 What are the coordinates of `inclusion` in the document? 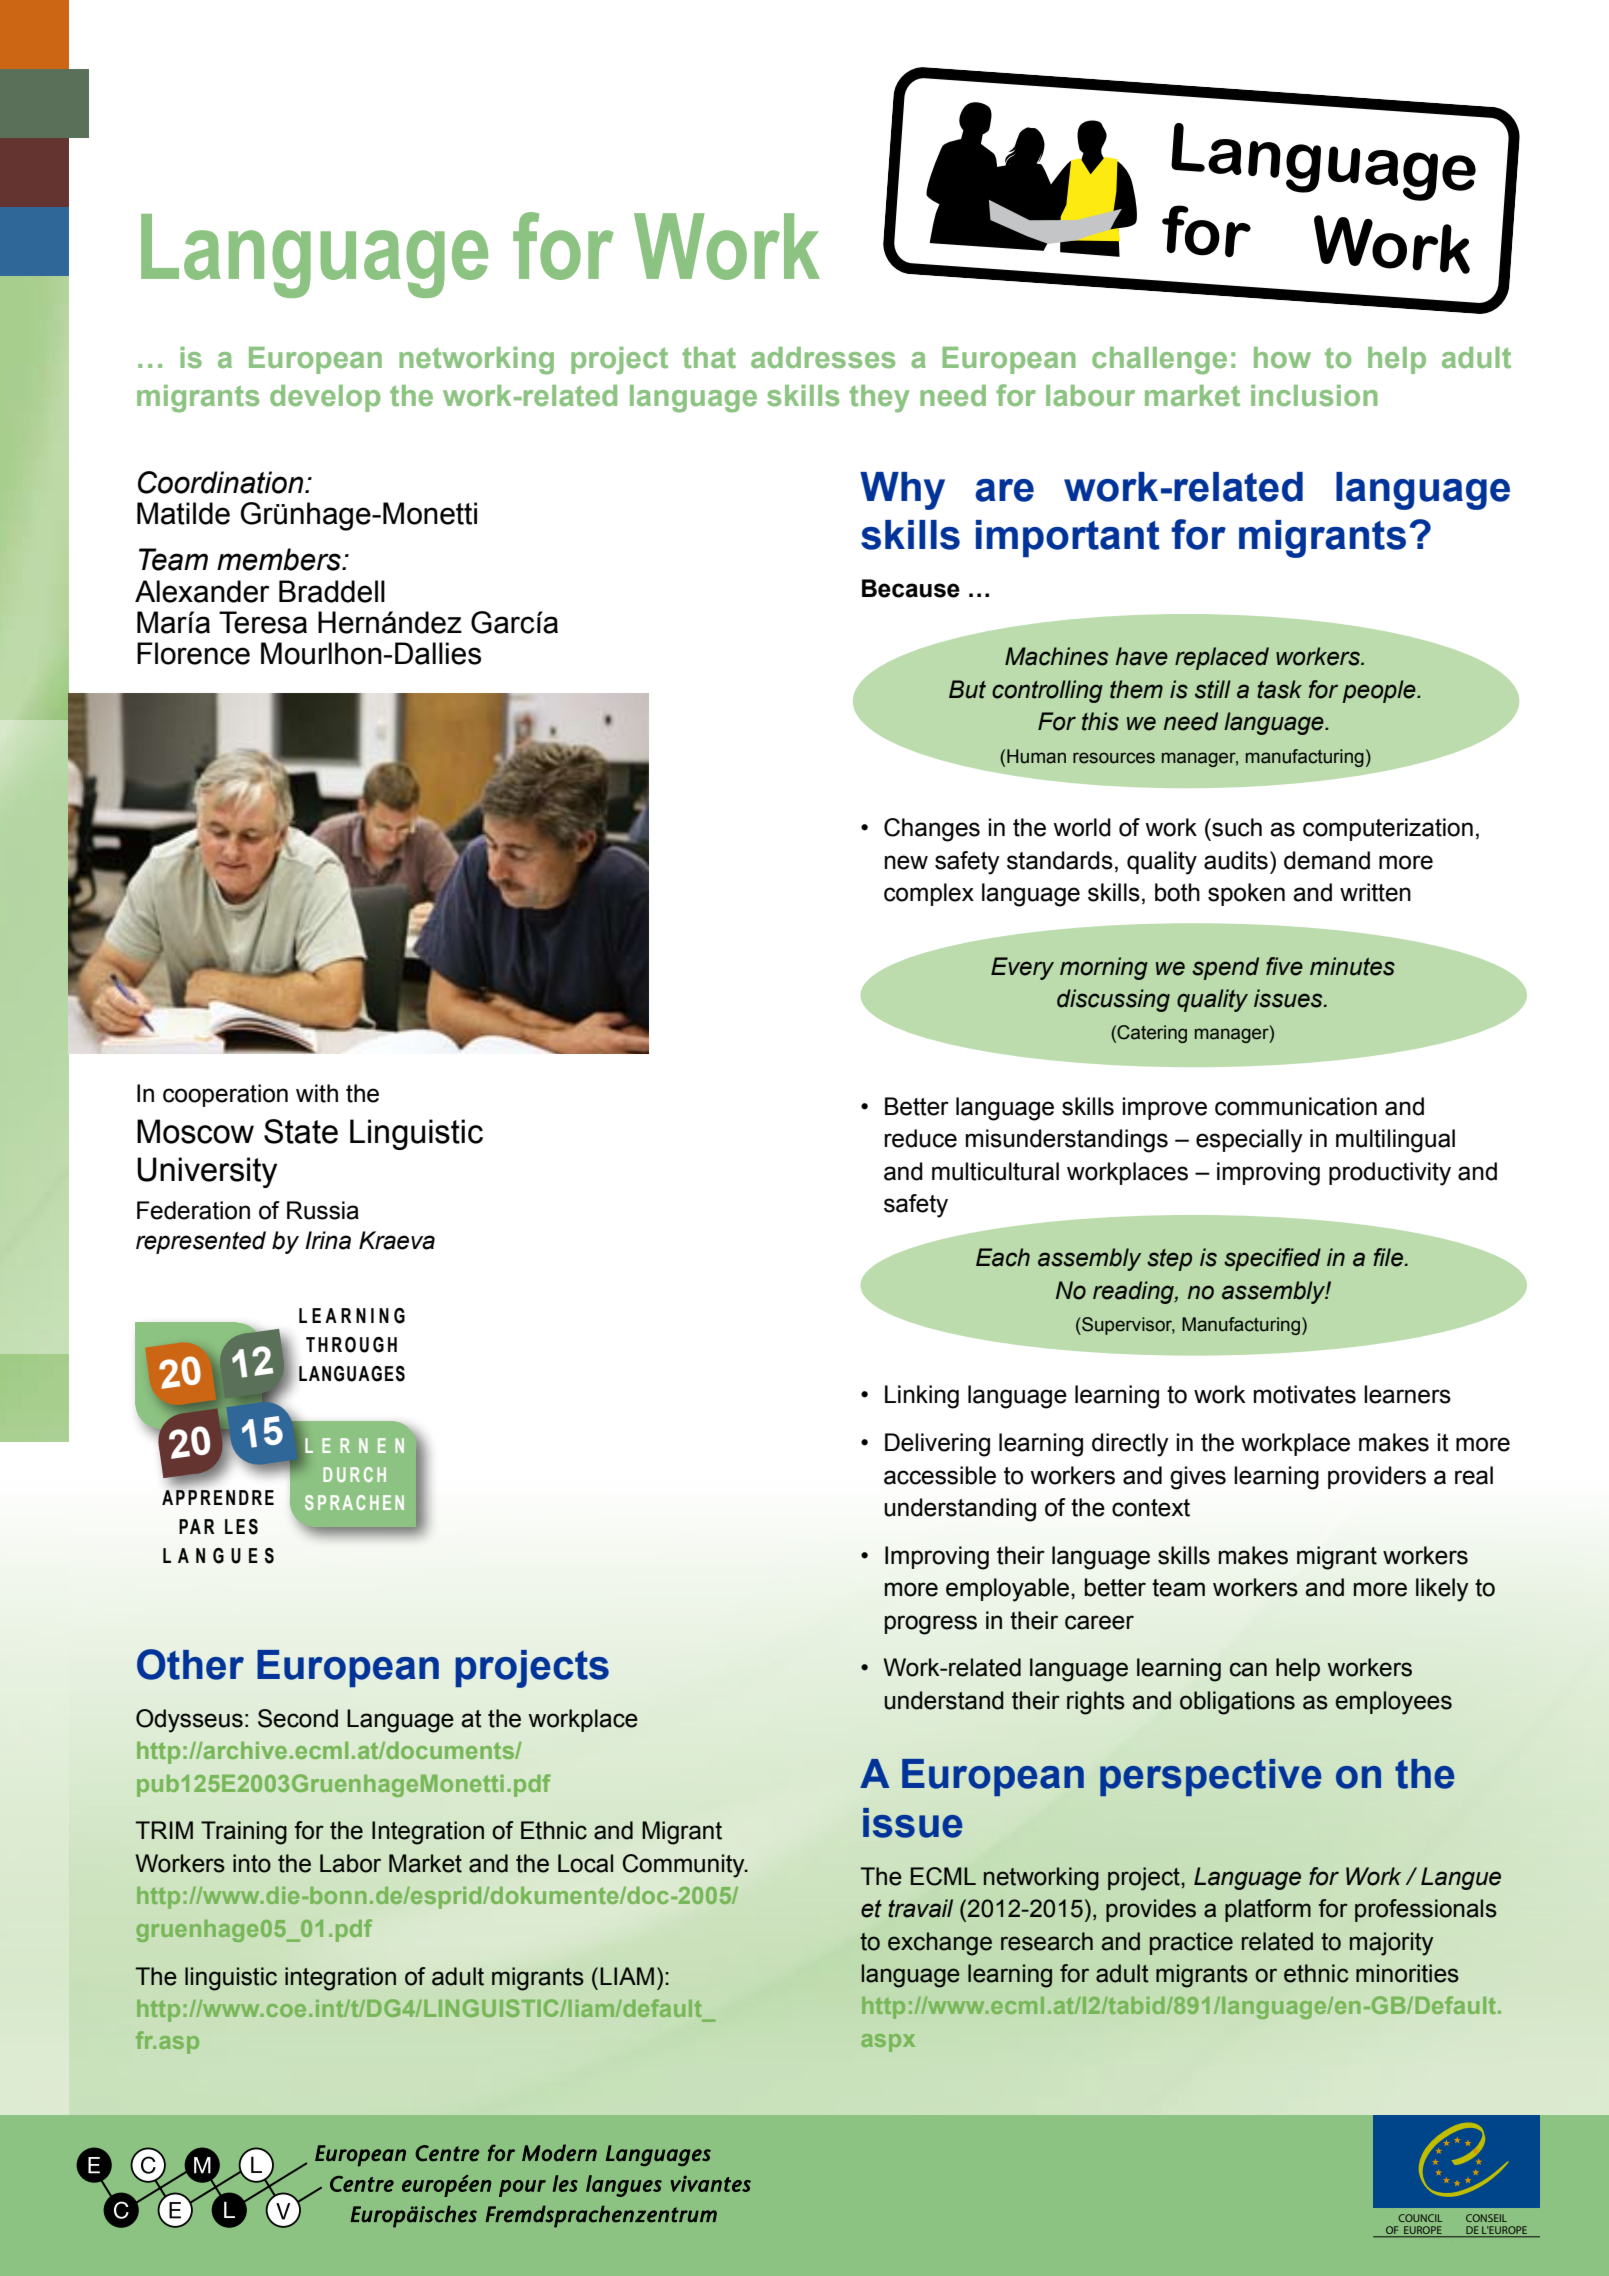 It's located at (1314, 396).
